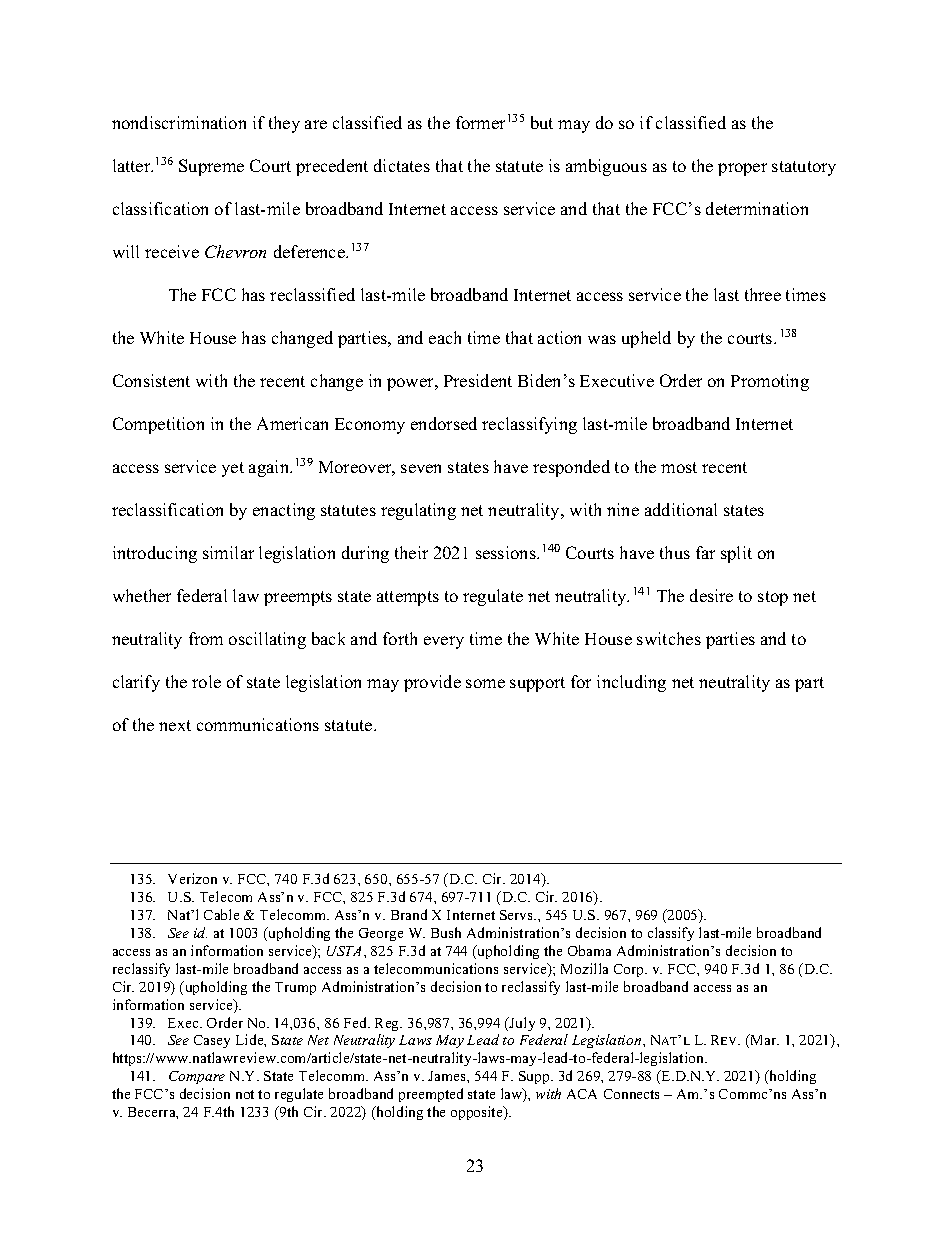 The height and width of the screenshot is (1233, 952). Describe the element at coordinates (478, 380) in the screenshot. I see `President` at that location.
